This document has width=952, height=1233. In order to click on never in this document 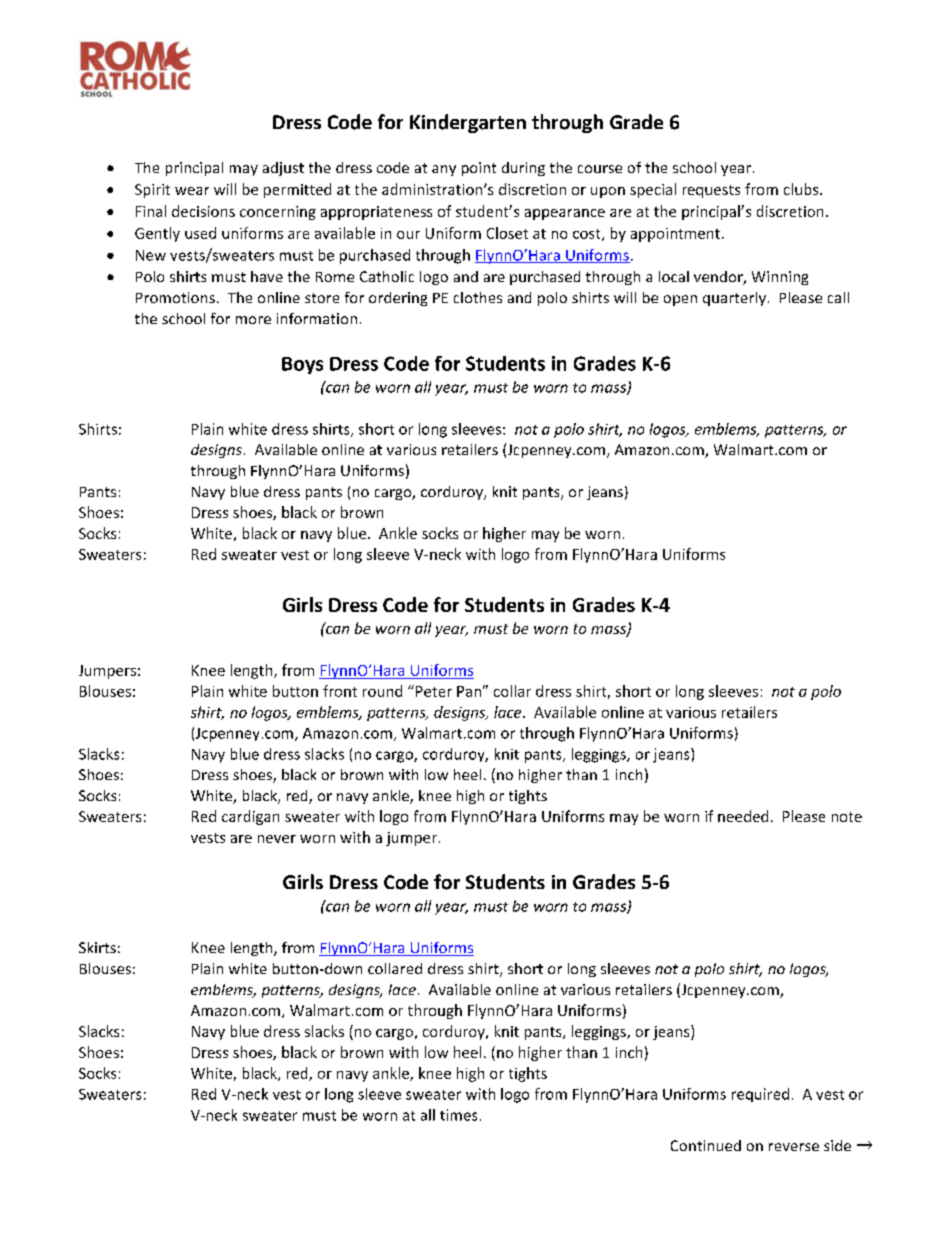, I will do `click(277, 839)`.
